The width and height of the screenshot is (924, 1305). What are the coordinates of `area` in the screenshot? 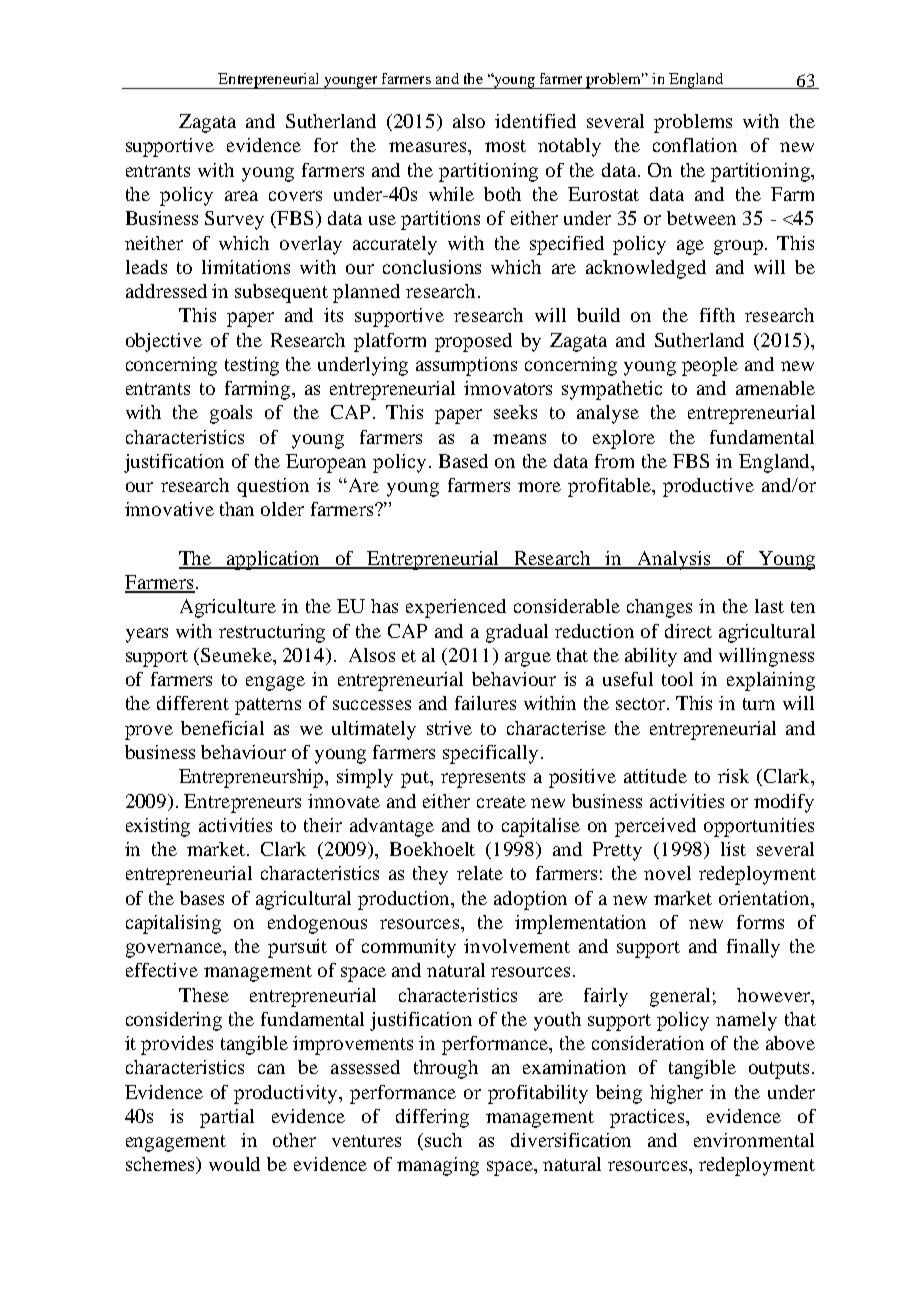 It's located at (241, 196).
